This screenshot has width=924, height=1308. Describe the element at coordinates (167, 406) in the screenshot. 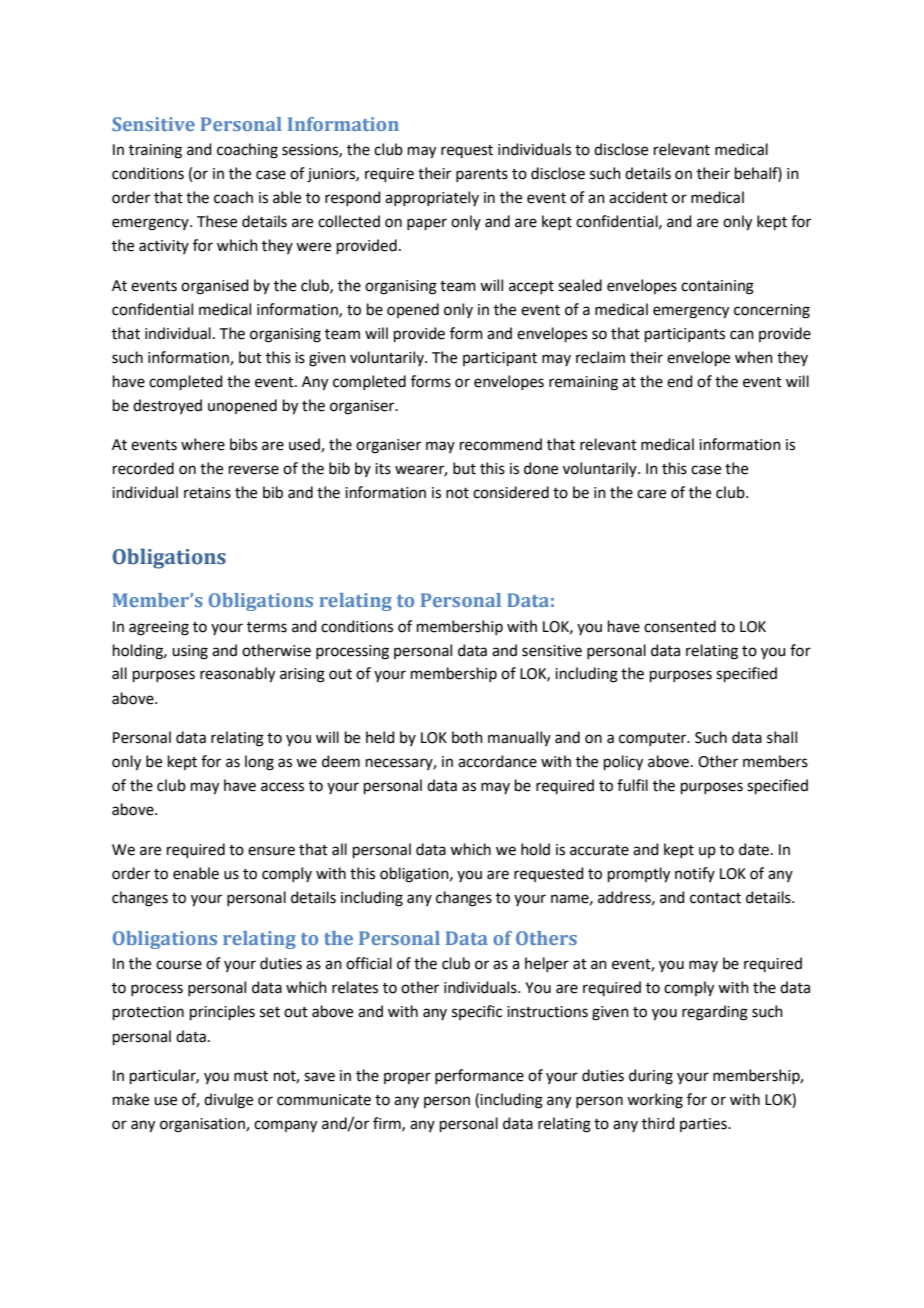

I see `destroyed` at that location.
